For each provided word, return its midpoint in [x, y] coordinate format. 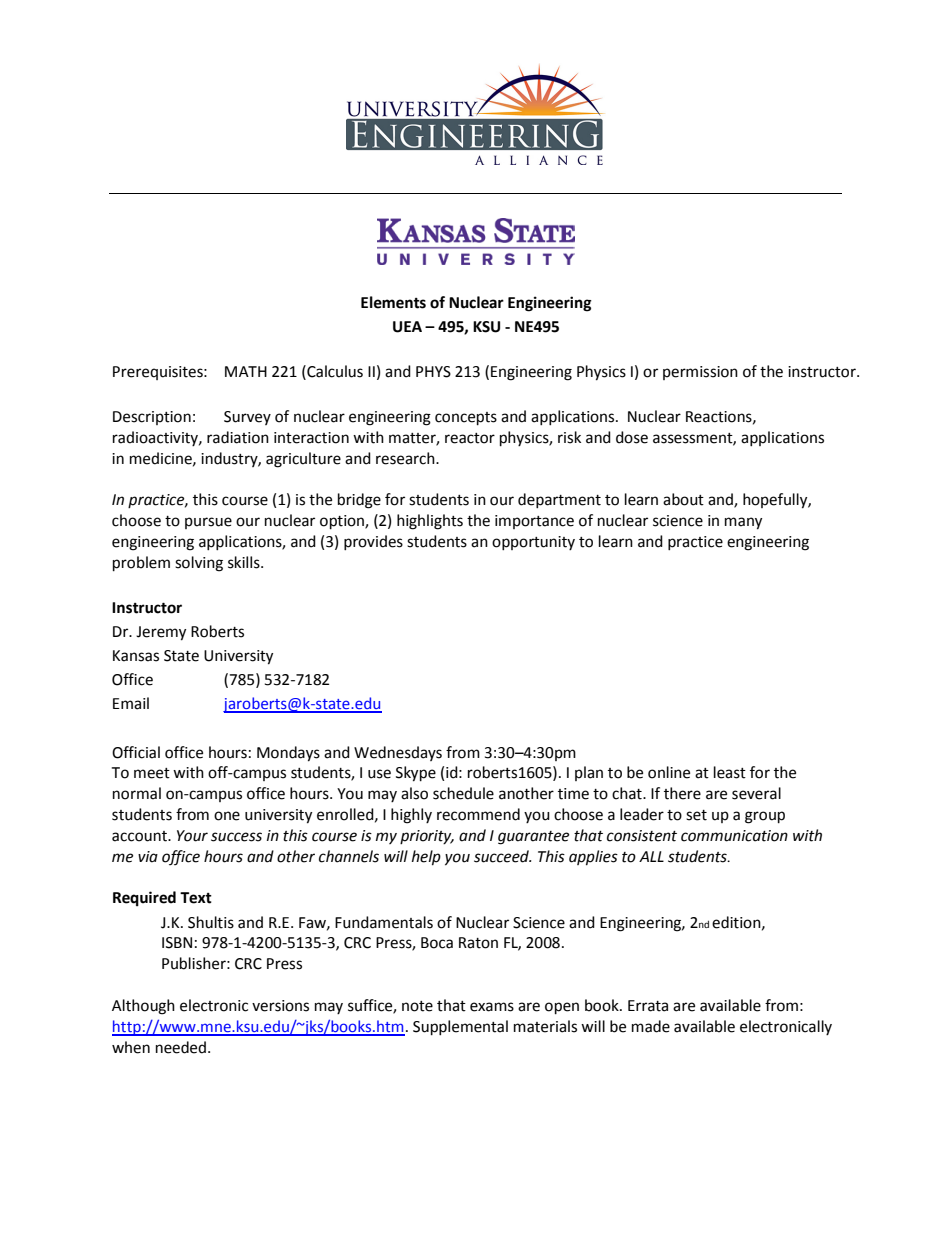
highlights [430, 522]
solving [199, 564]
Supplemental [460, 1028]
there [682, 793]
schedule [463, 793]
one [227, 816]
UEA [407, 327]
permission [700, 373]
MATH [246, 371]
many [743, 523]
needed [181, 1047]
